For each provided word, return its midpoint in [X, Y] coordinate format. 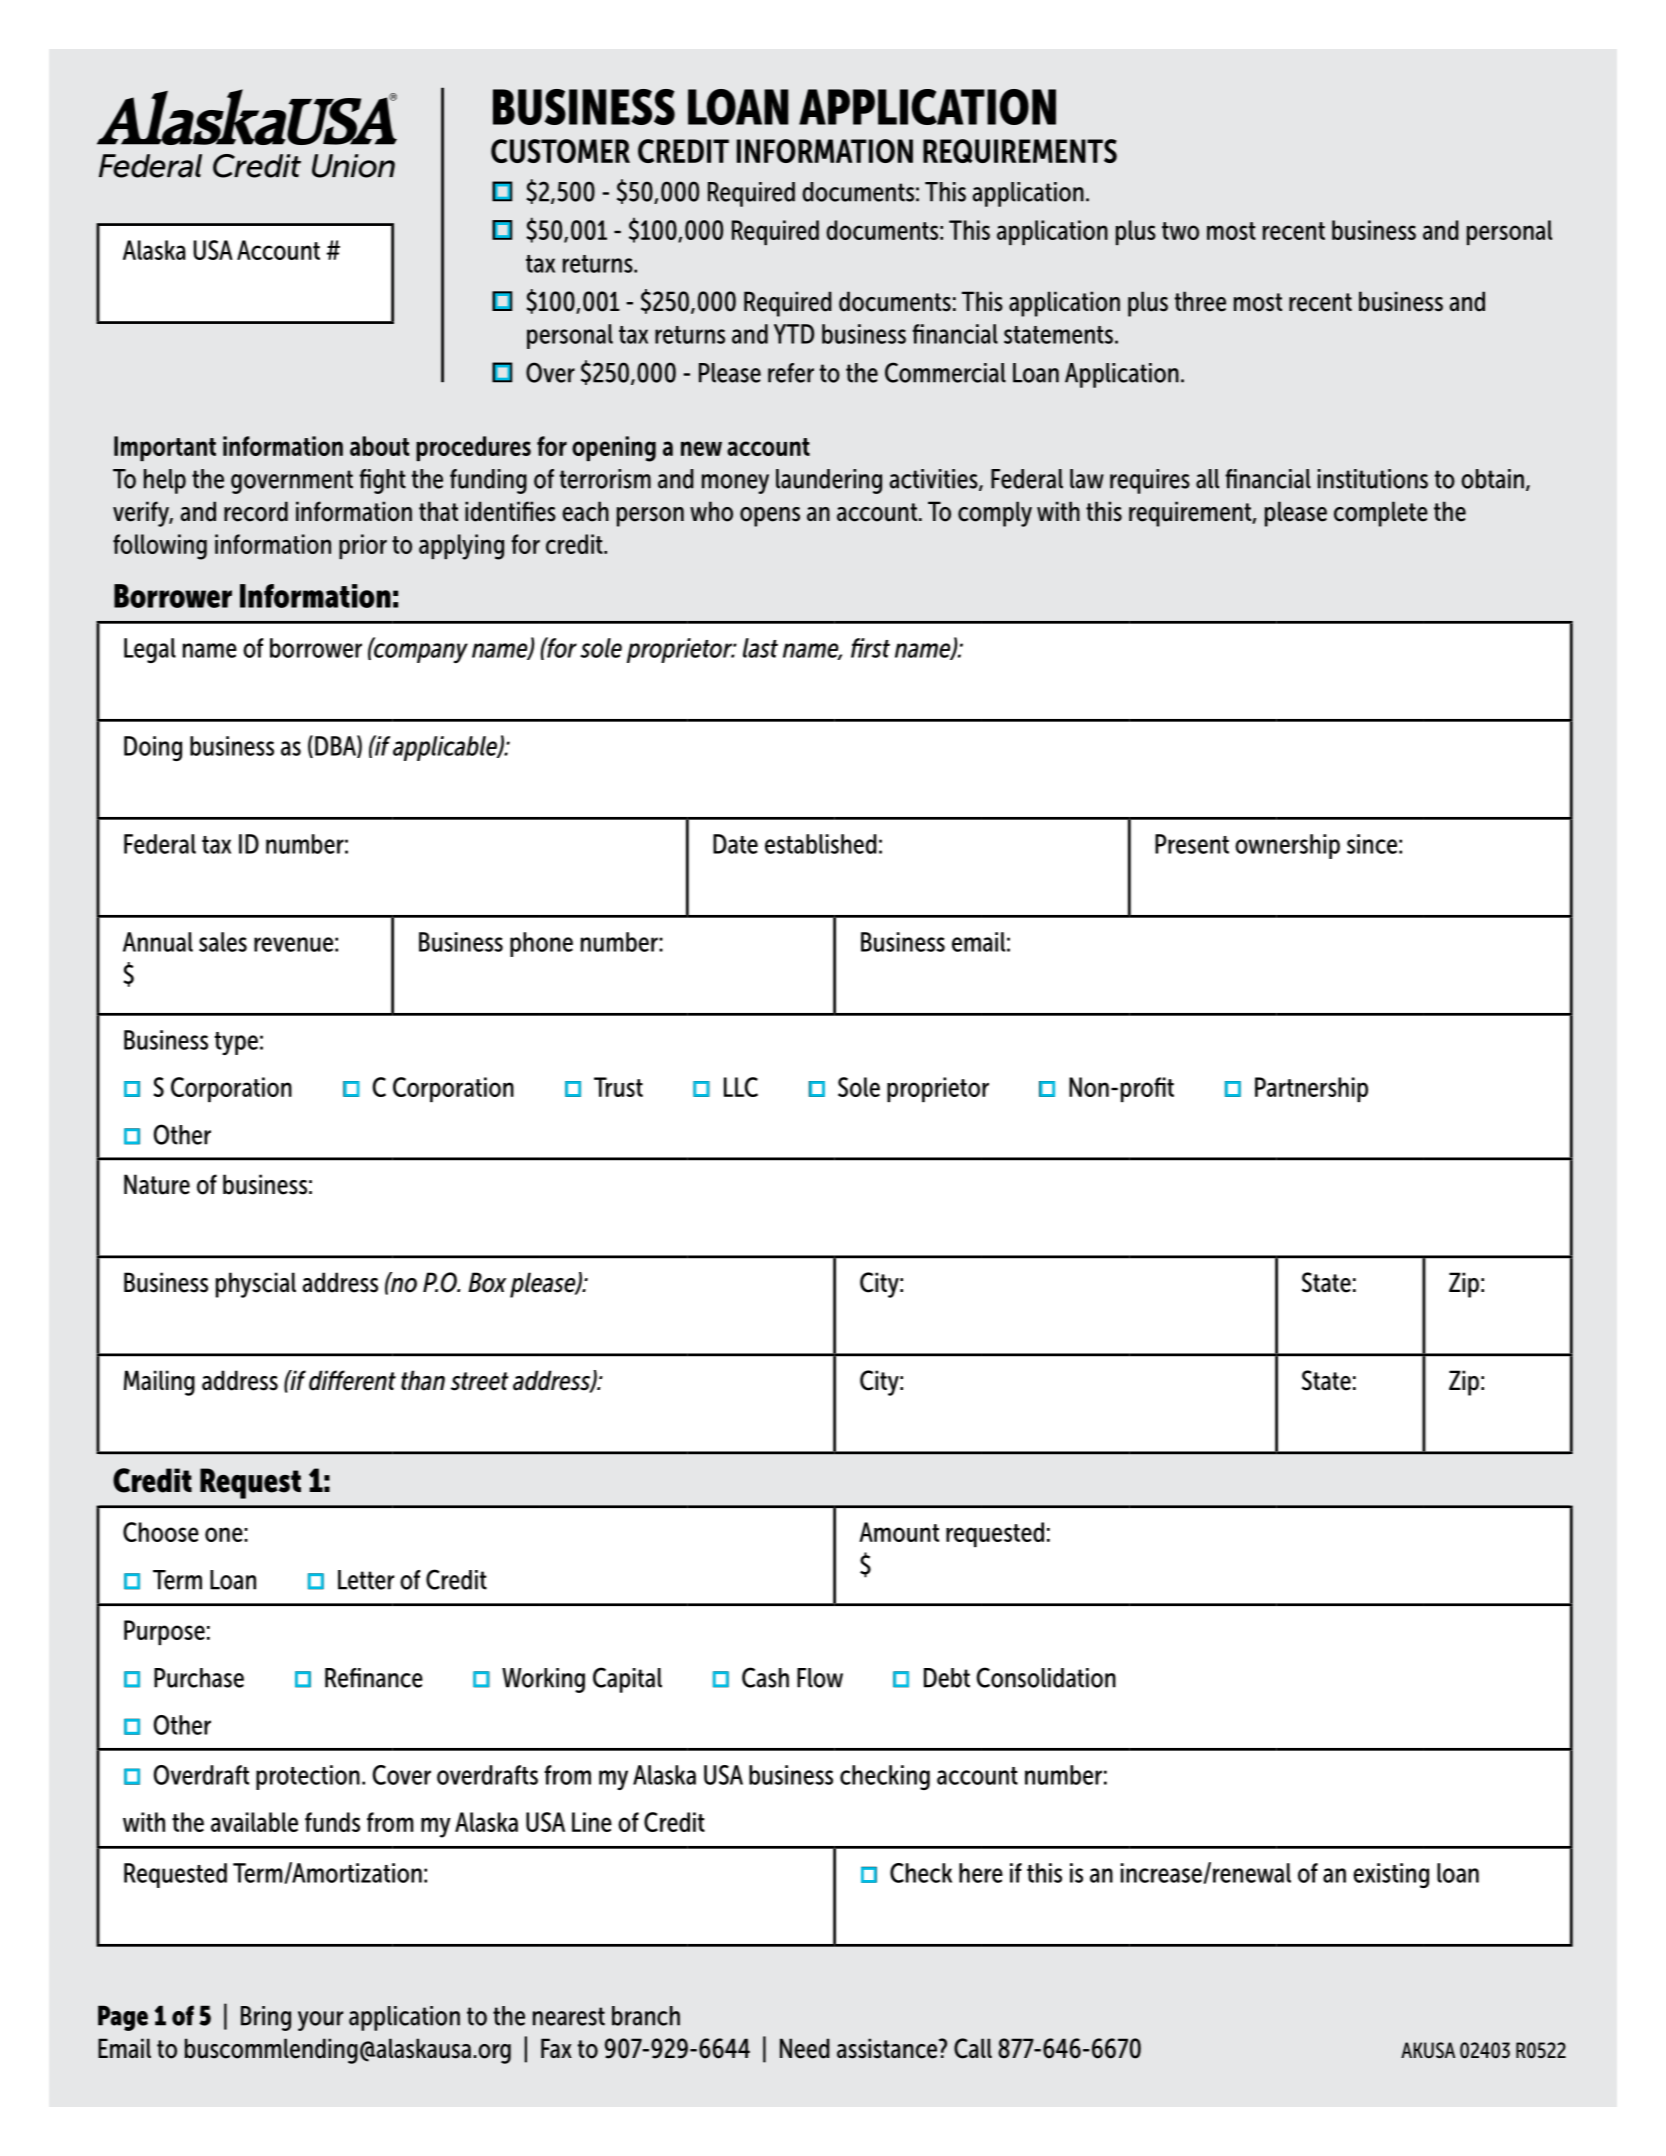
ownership [1287, 846]
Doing [153, 748]
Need [805, 2048]
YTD [794, 334]
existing [1391, 1875]
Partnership [1311, 1089]
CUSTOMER [560, 151]
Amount [899, 1532]
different [352, 1380]
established [821, 844]
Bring [266, 2018]
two [1180, 231]
